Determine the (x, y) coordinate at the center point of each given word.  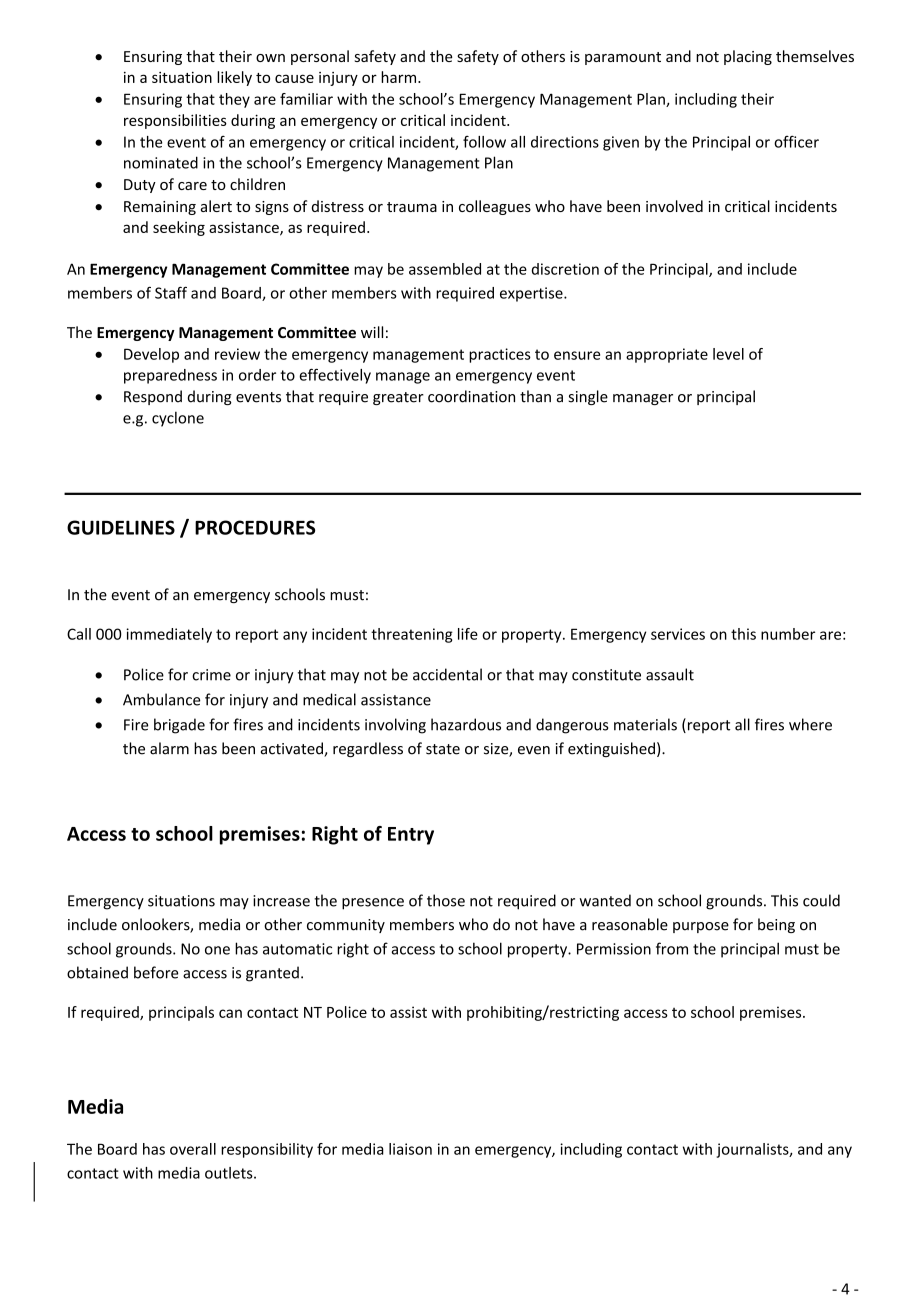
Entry (411, 836)
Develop (151, 355)
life (468, 634)
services (678, 634)
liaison (410, 1149)
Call (79, 634)
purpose (701, 927)
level (728, 354)
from (672, 948)
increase (281, 901)
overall (193, 1149)
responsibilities (175, 121)
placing (748, 57)
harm (400, 77)
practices (500, 355)
